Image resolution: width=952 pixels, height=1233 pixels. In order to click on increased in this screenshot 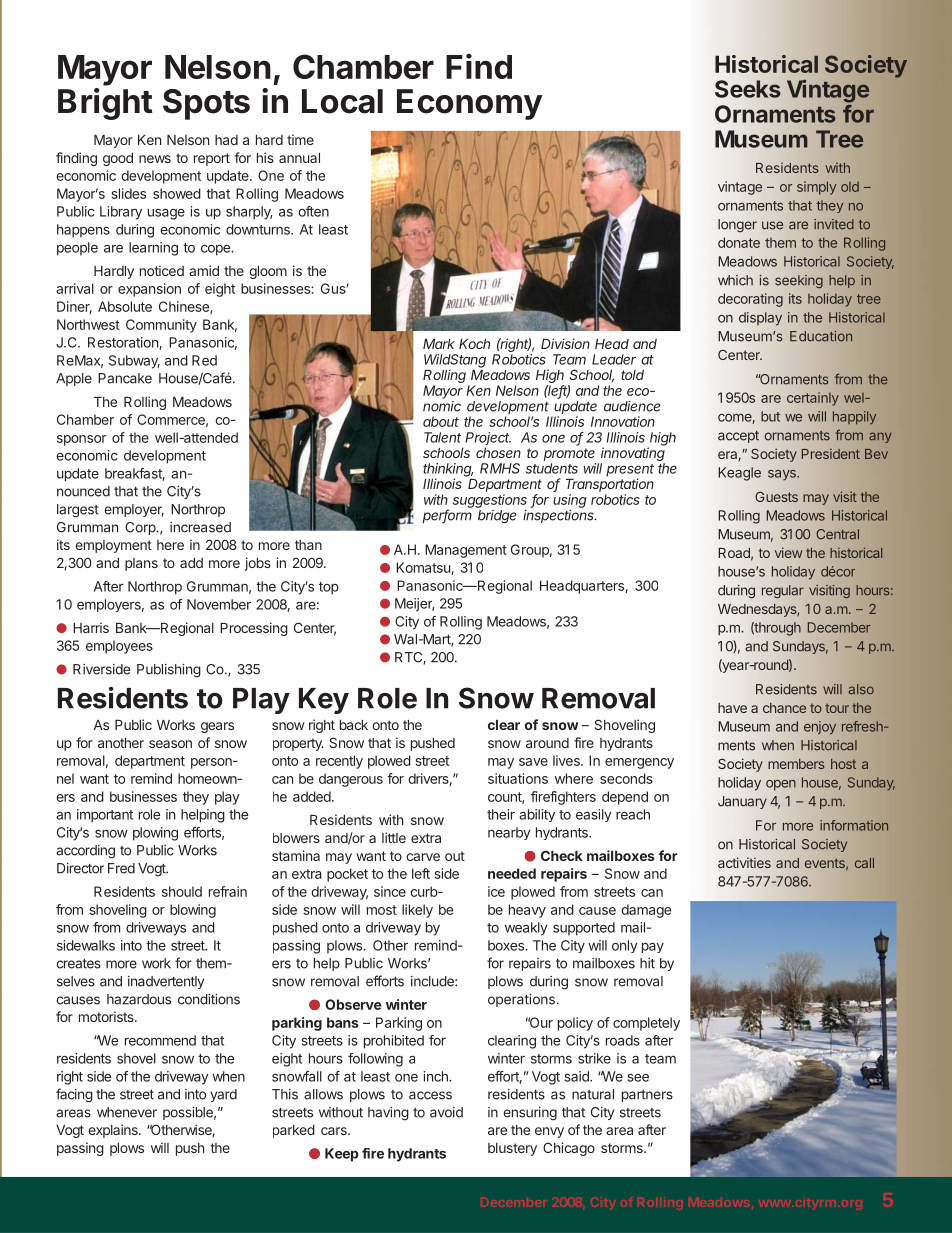, I will do `click(200, 527)`.
